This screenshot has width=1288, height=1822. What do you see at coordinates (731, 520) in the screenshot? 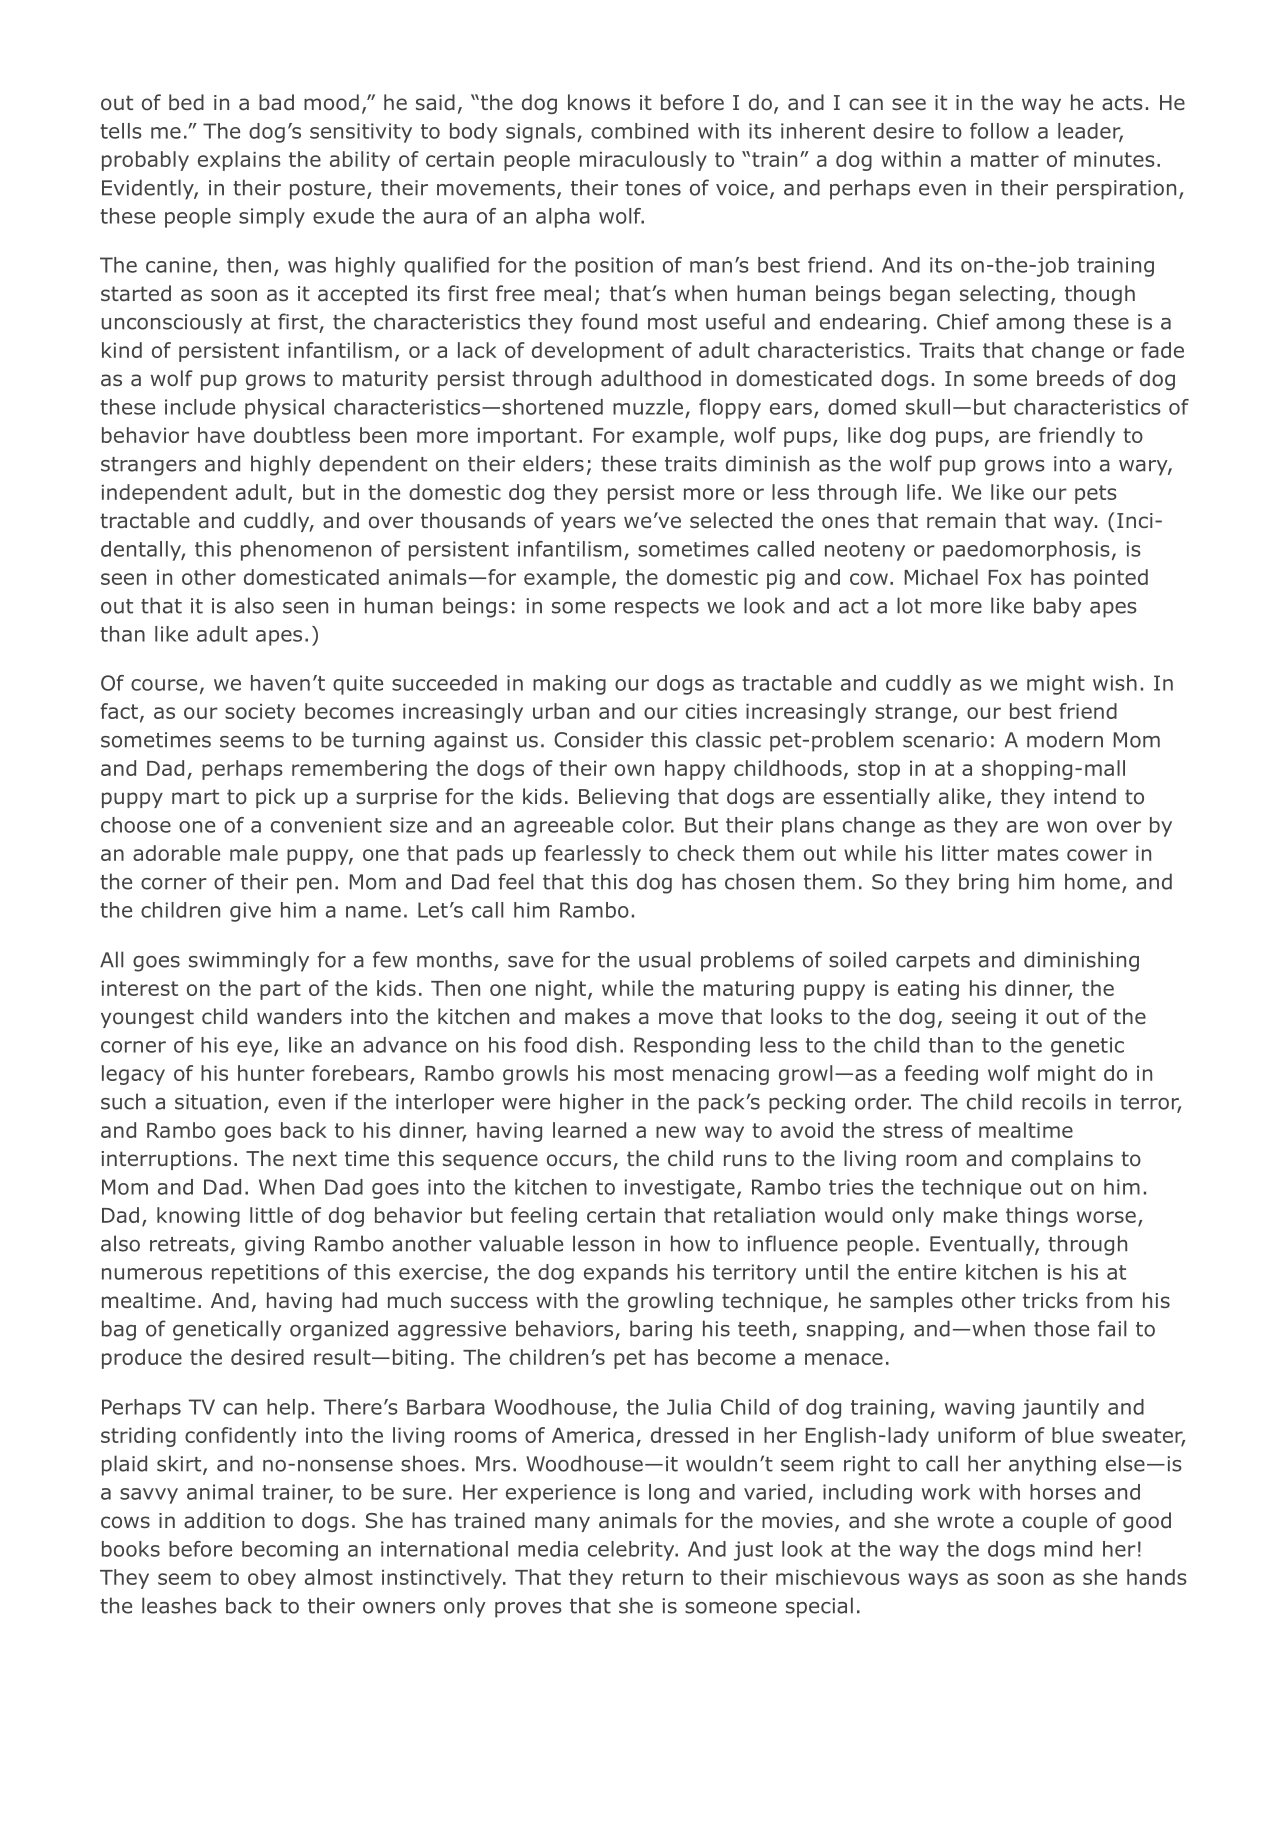
I see `selected` at bounding box center [731, 520].
